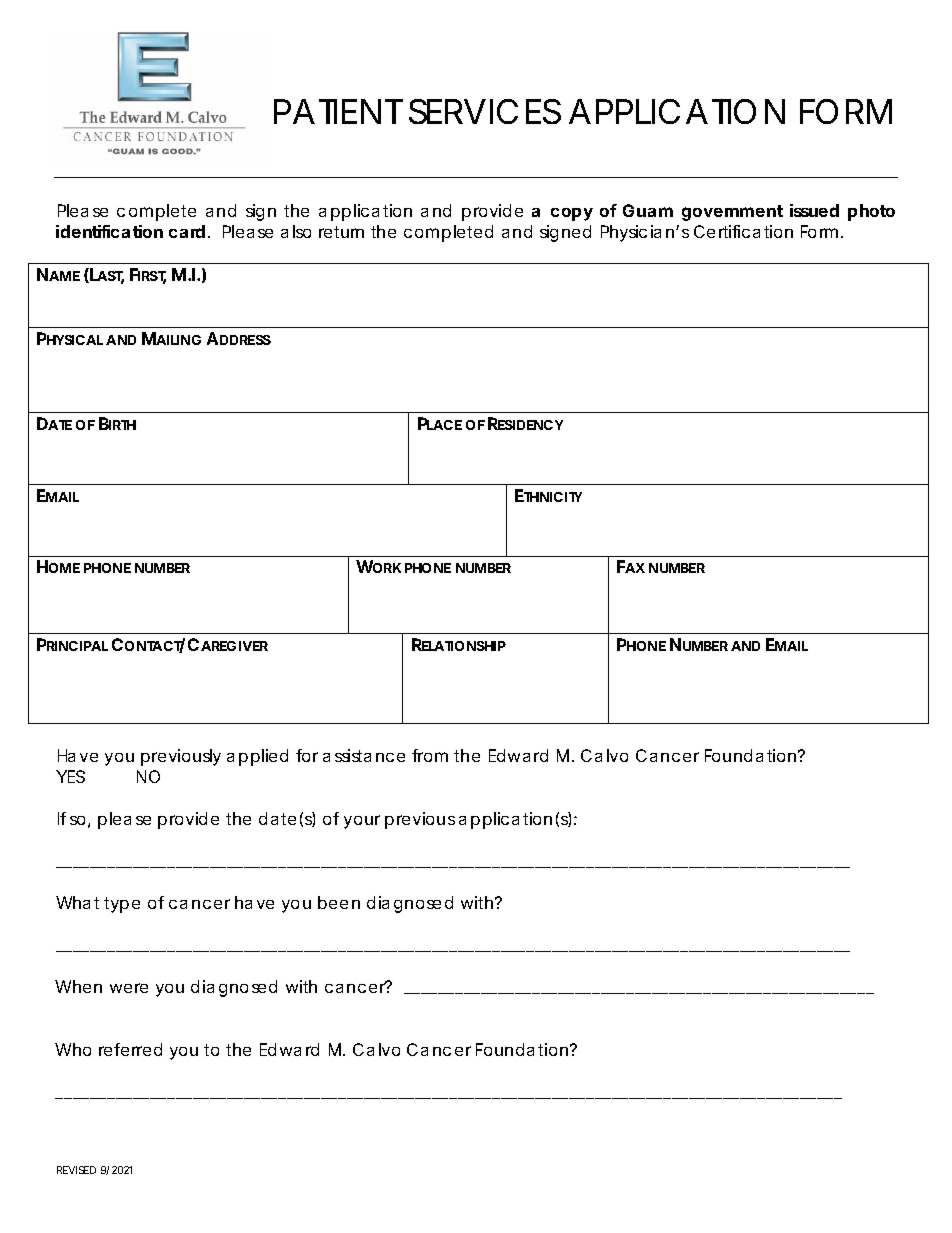  What do you see at coordinates (341, 232) in the page?
I see `return` at bounding box center [341, 232].
